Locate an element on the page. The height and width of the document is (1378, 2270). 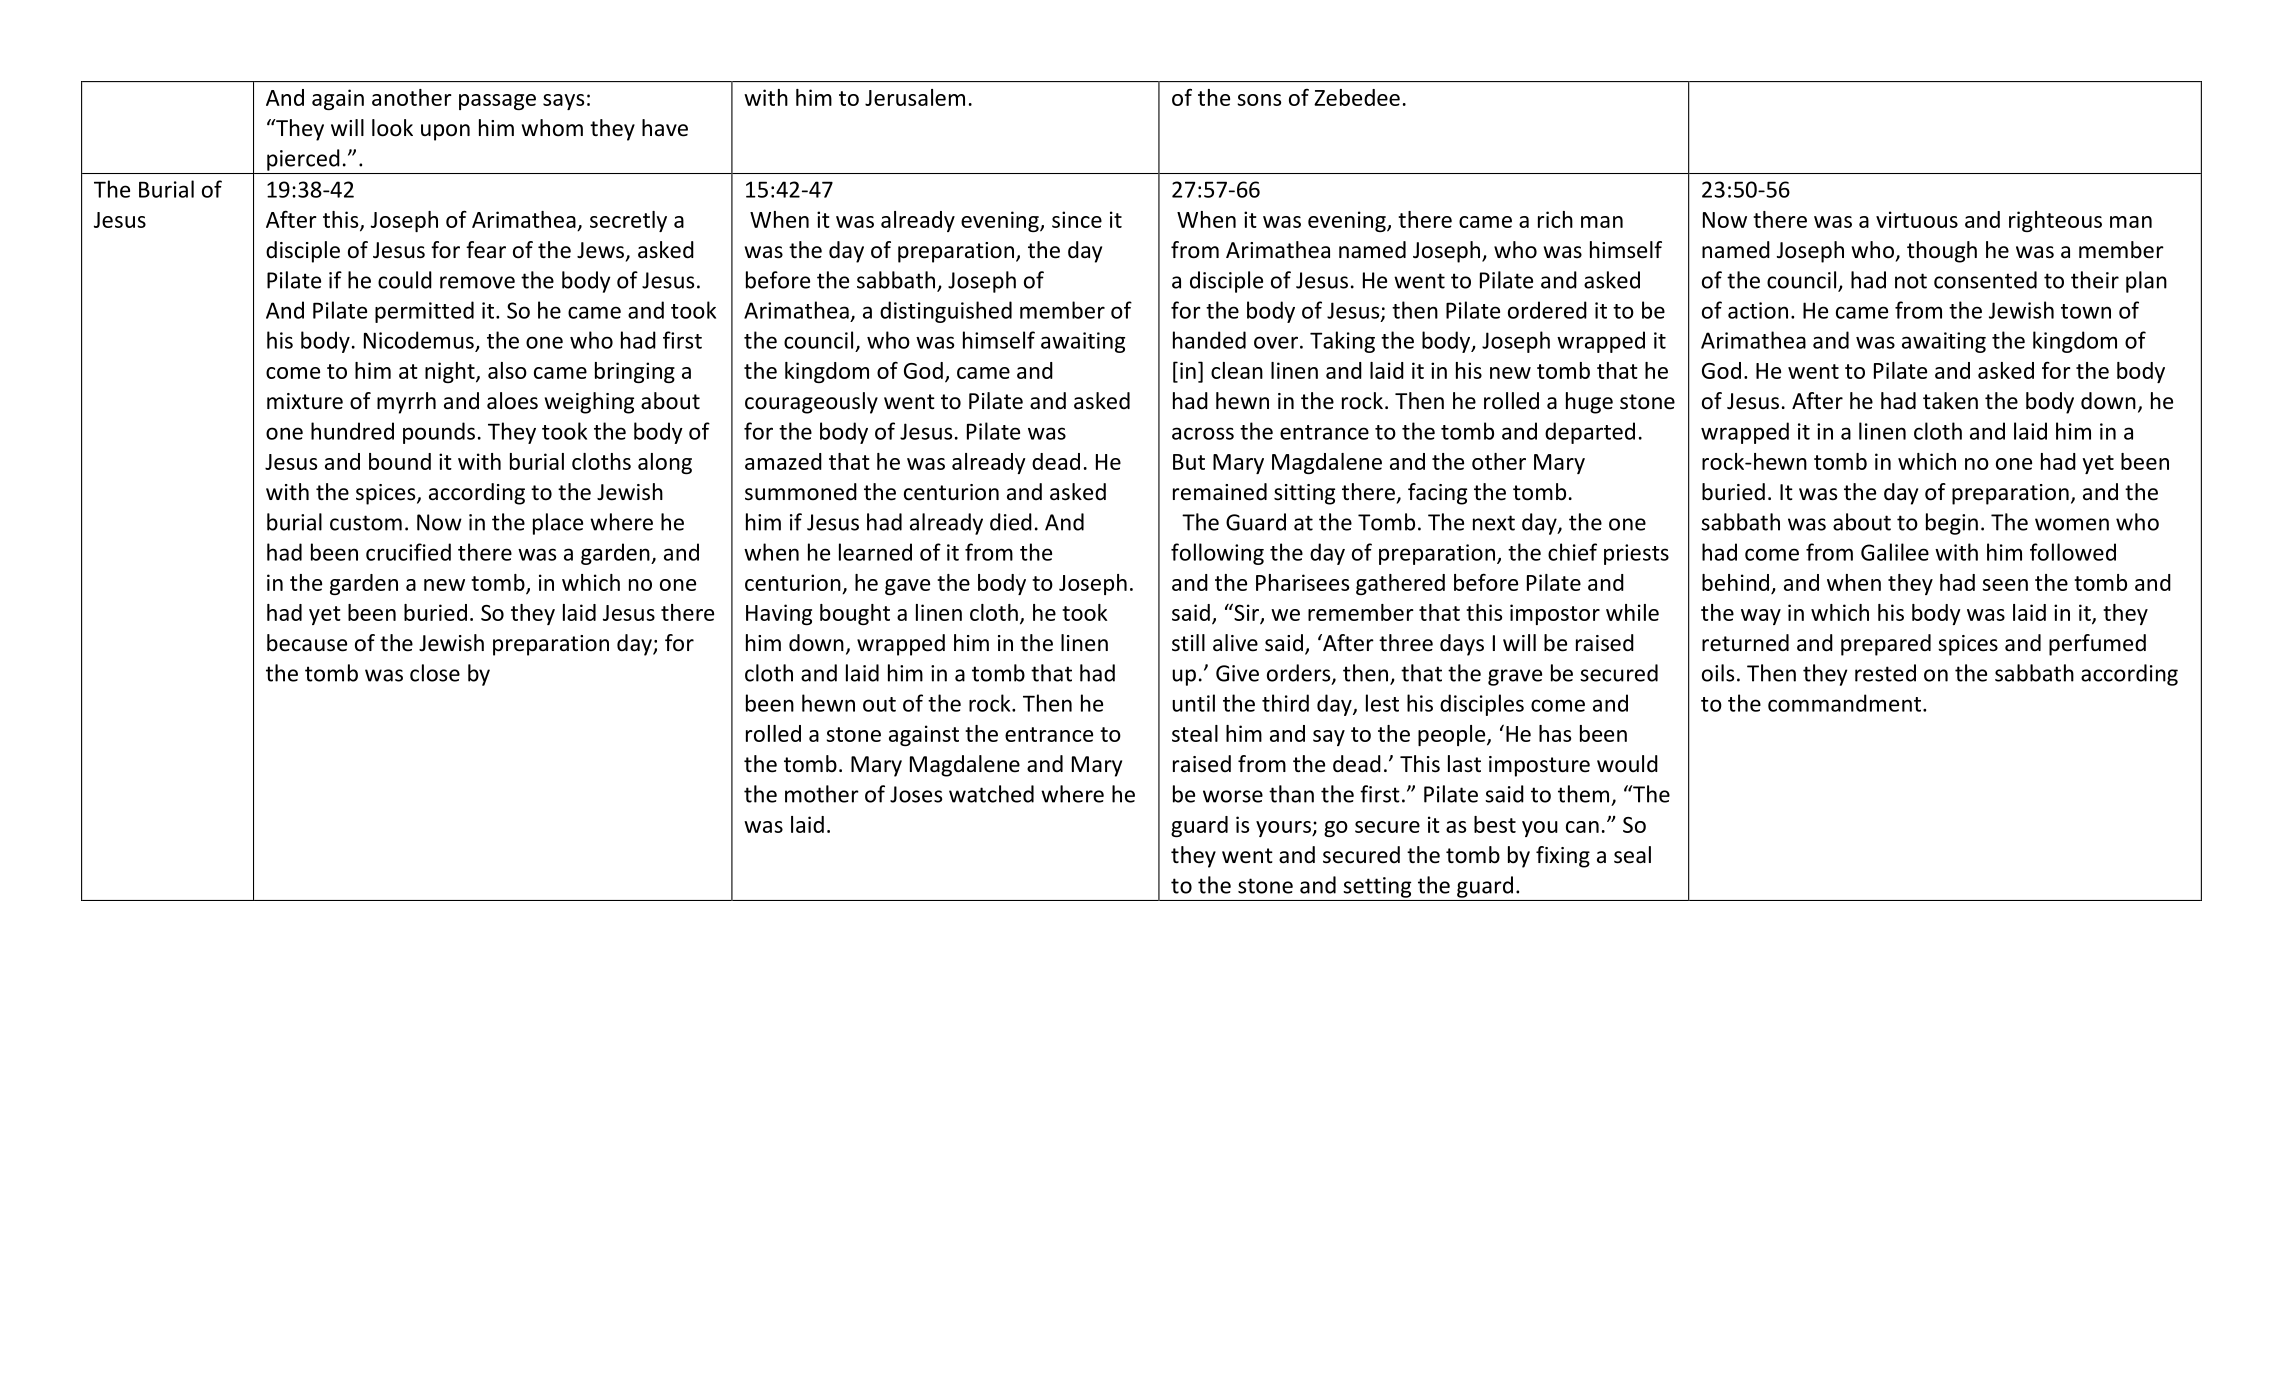
rested is located at coordinates (1885, 673).
